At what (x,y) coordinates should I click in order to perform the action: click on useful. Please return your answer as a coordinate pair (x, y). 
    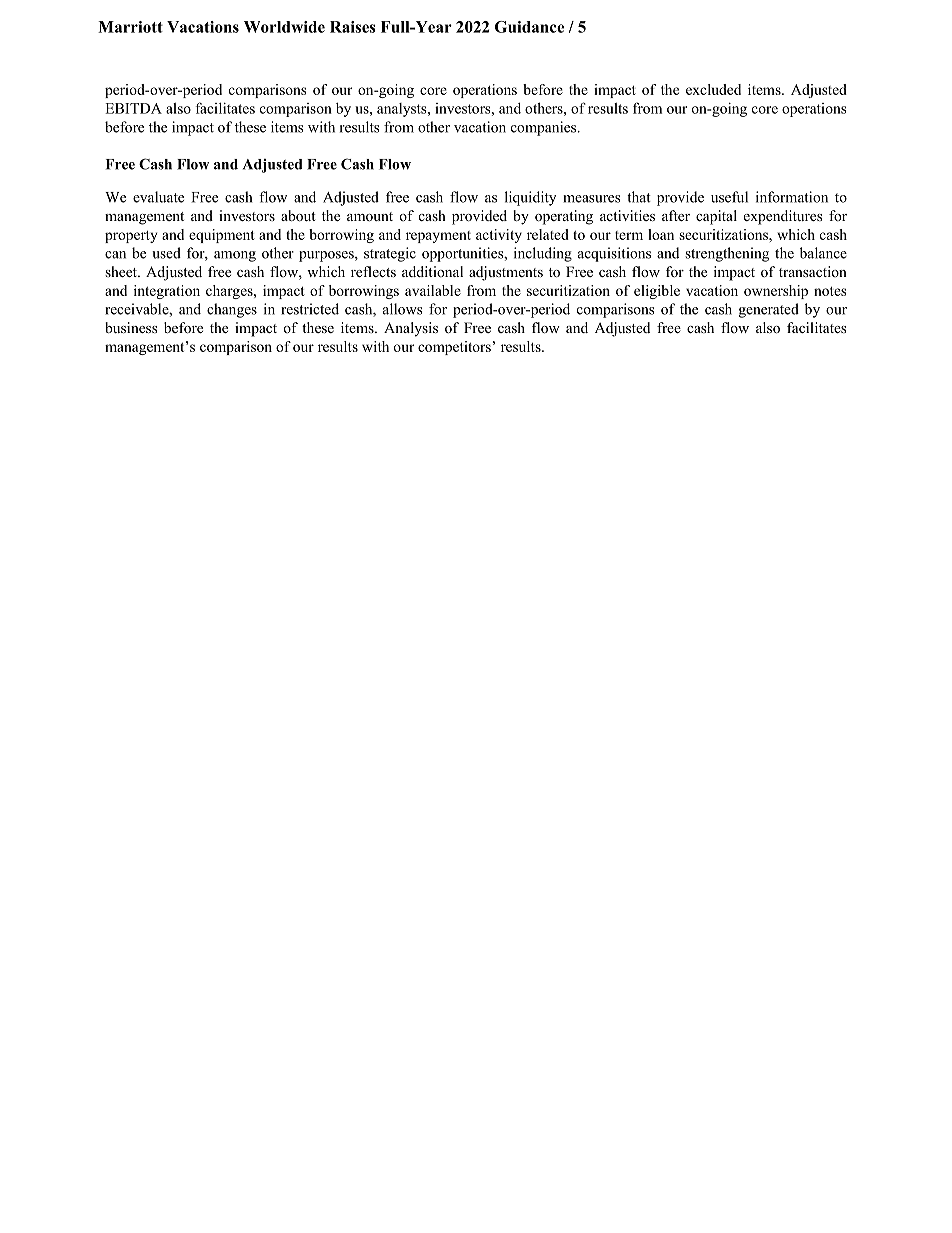
    Looking at the image, I should click on (729, 197).
